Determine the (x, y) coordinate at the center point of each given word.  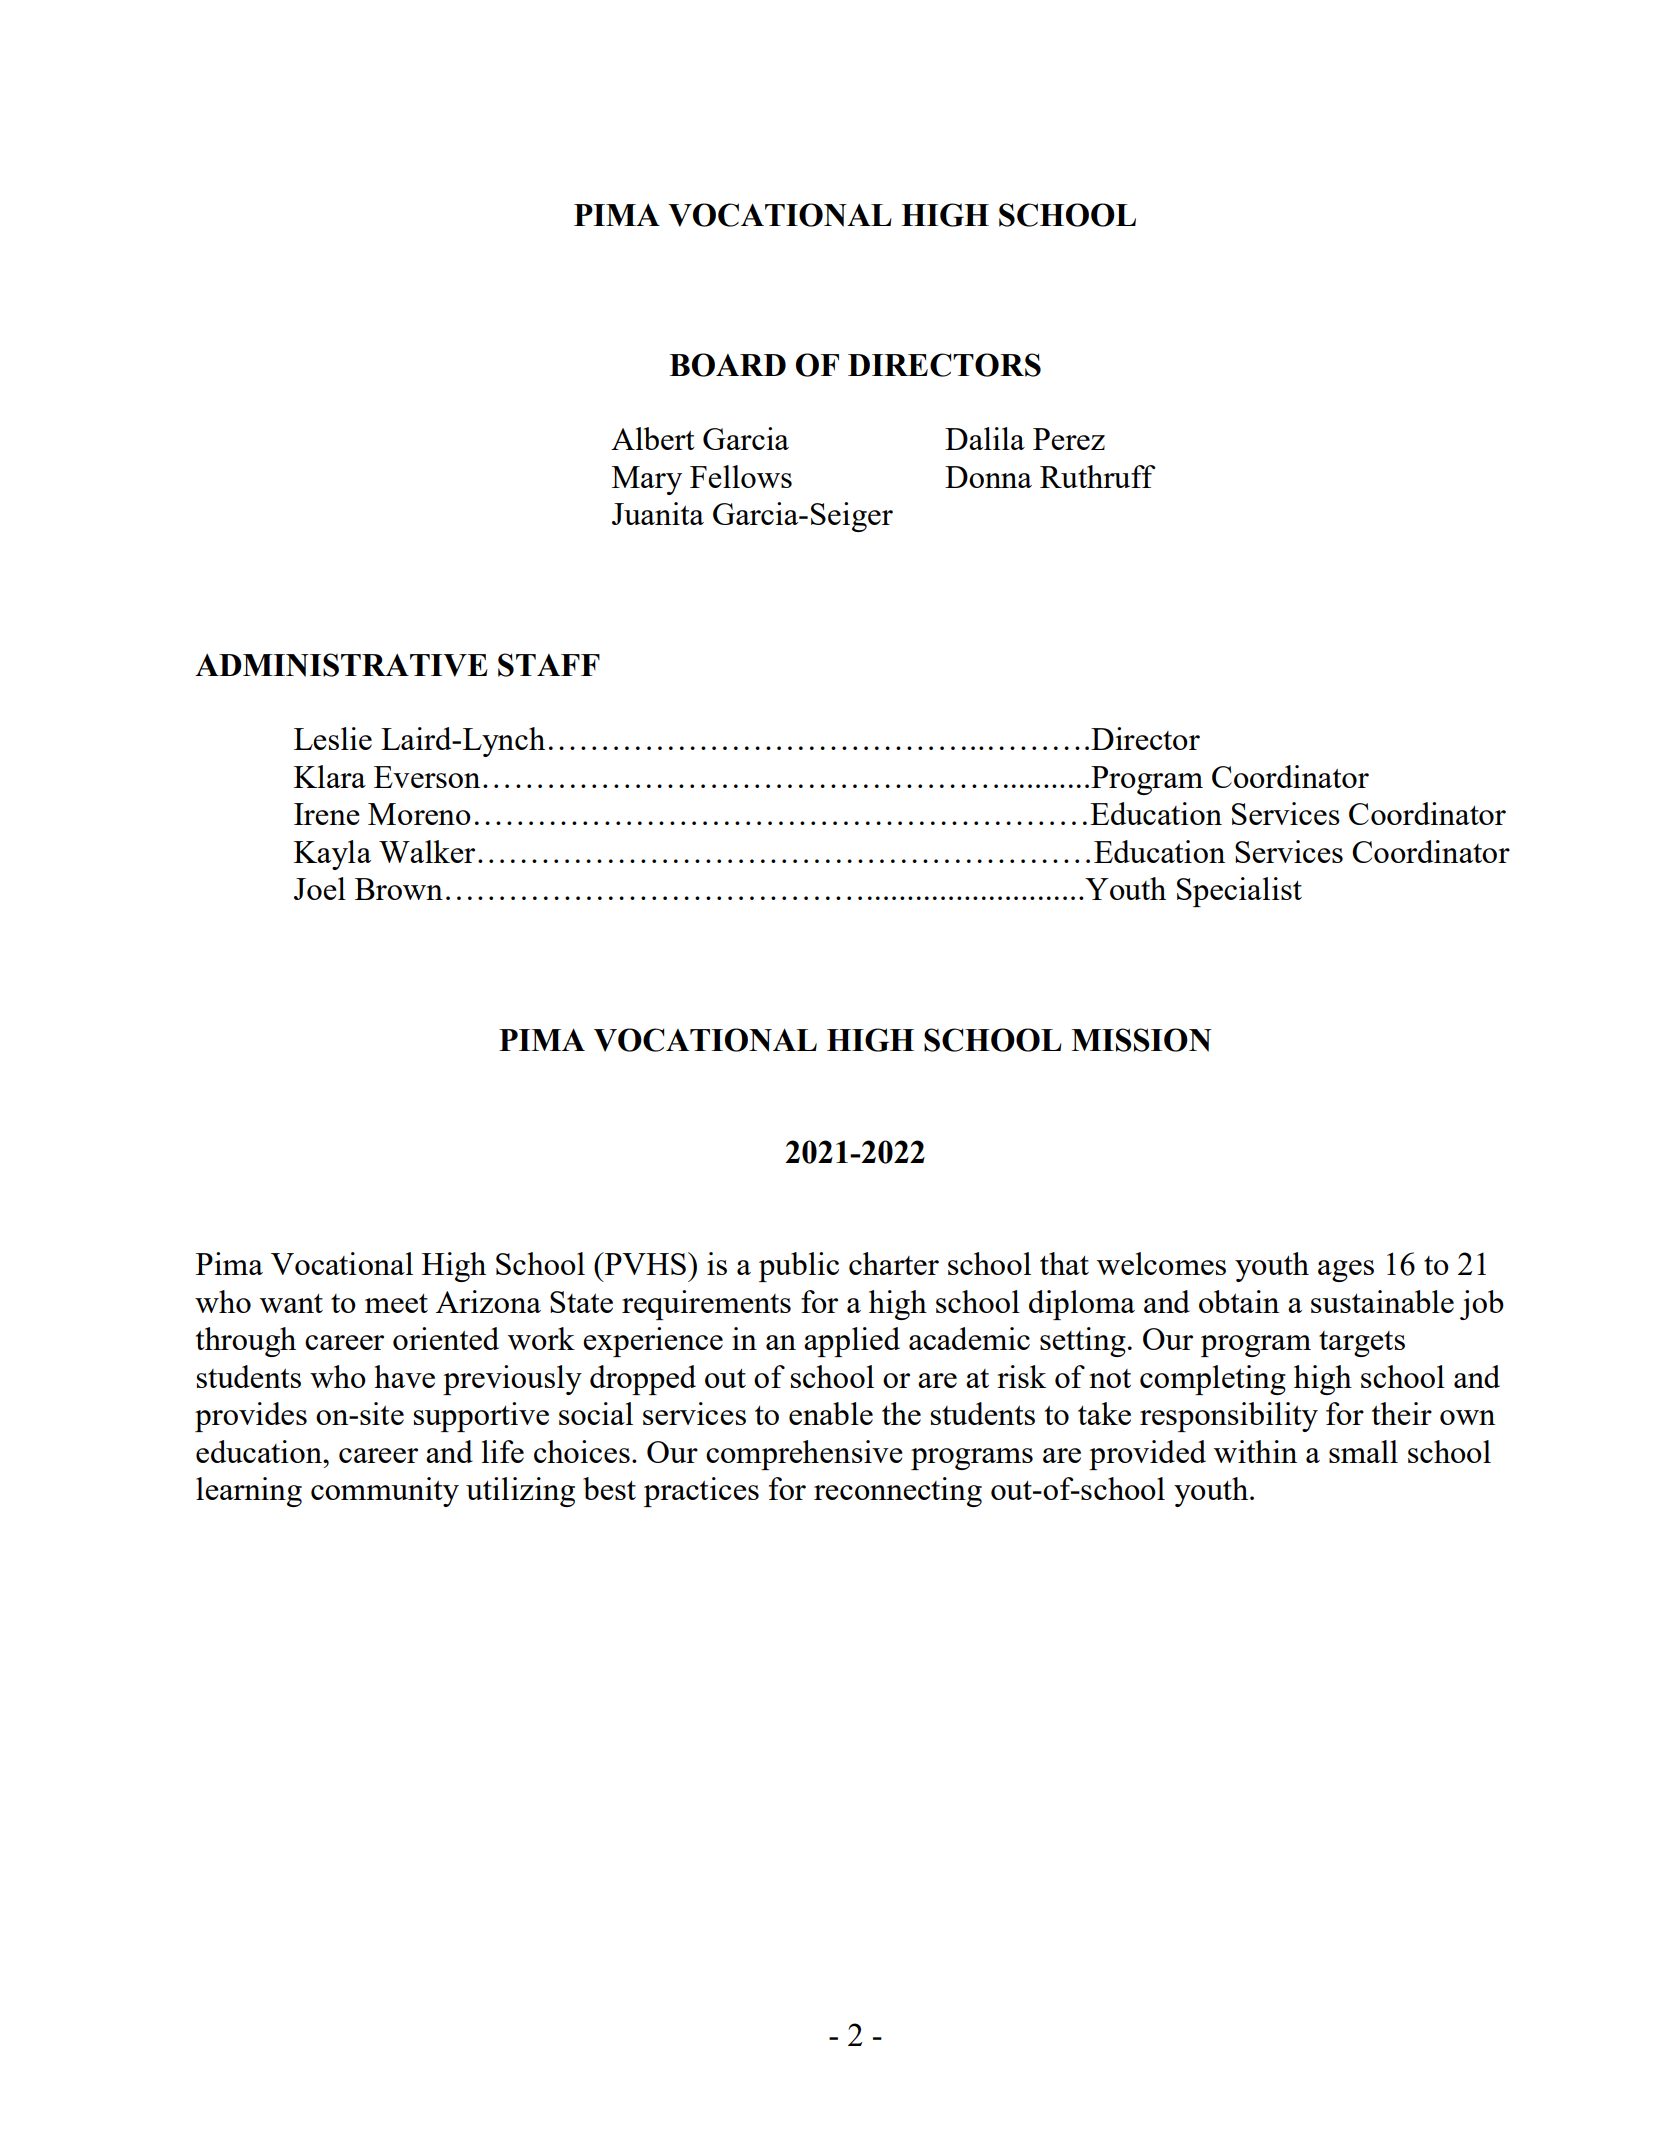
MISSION (1141, 1040)
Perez (1069, 439)
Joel (320, 888)
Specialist (1239, 892)
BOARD (727, 365)
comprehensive (804, 1455)
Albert (653, 438)
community (385, 1492)
